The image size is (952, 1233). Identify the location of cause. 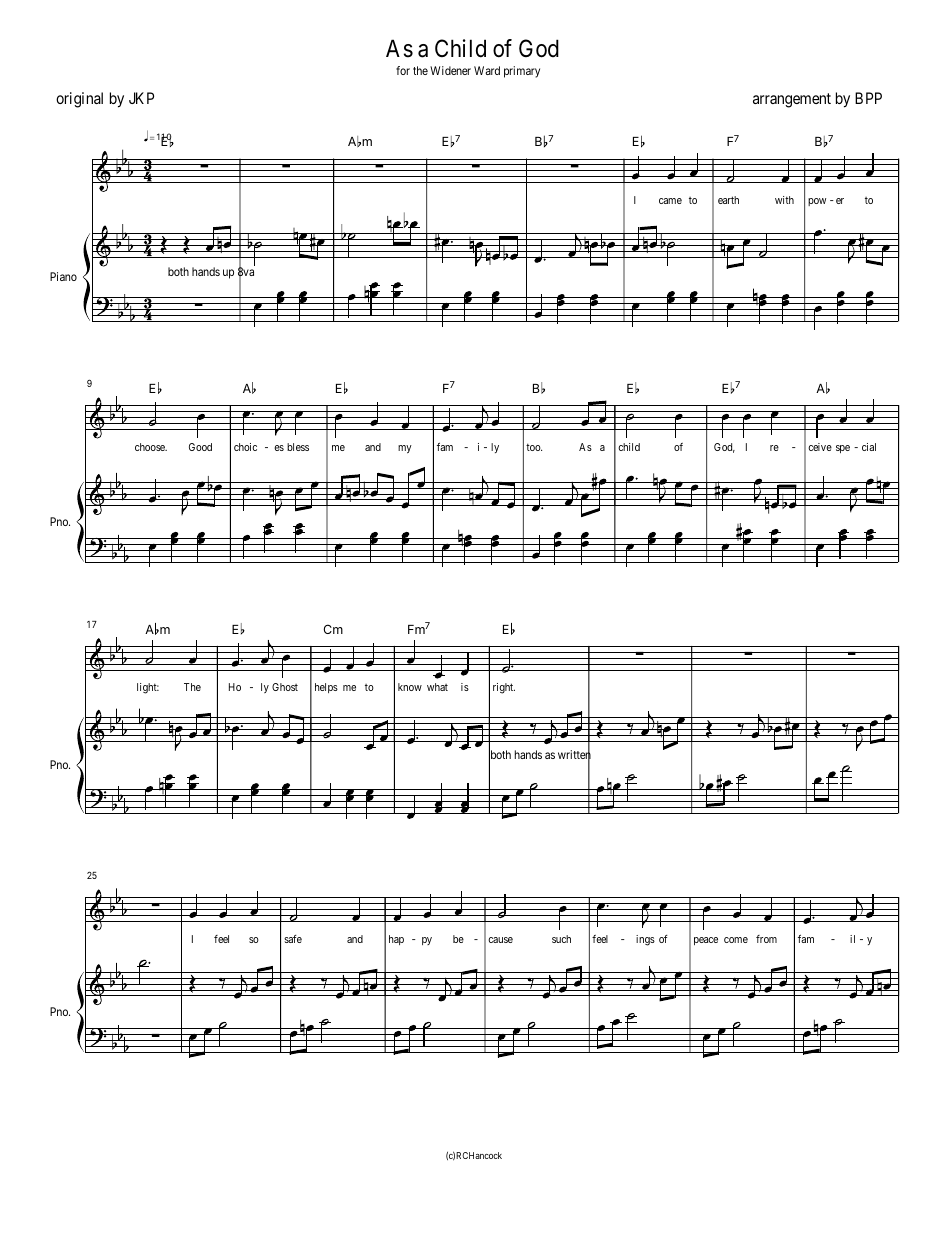
(500, 940).
